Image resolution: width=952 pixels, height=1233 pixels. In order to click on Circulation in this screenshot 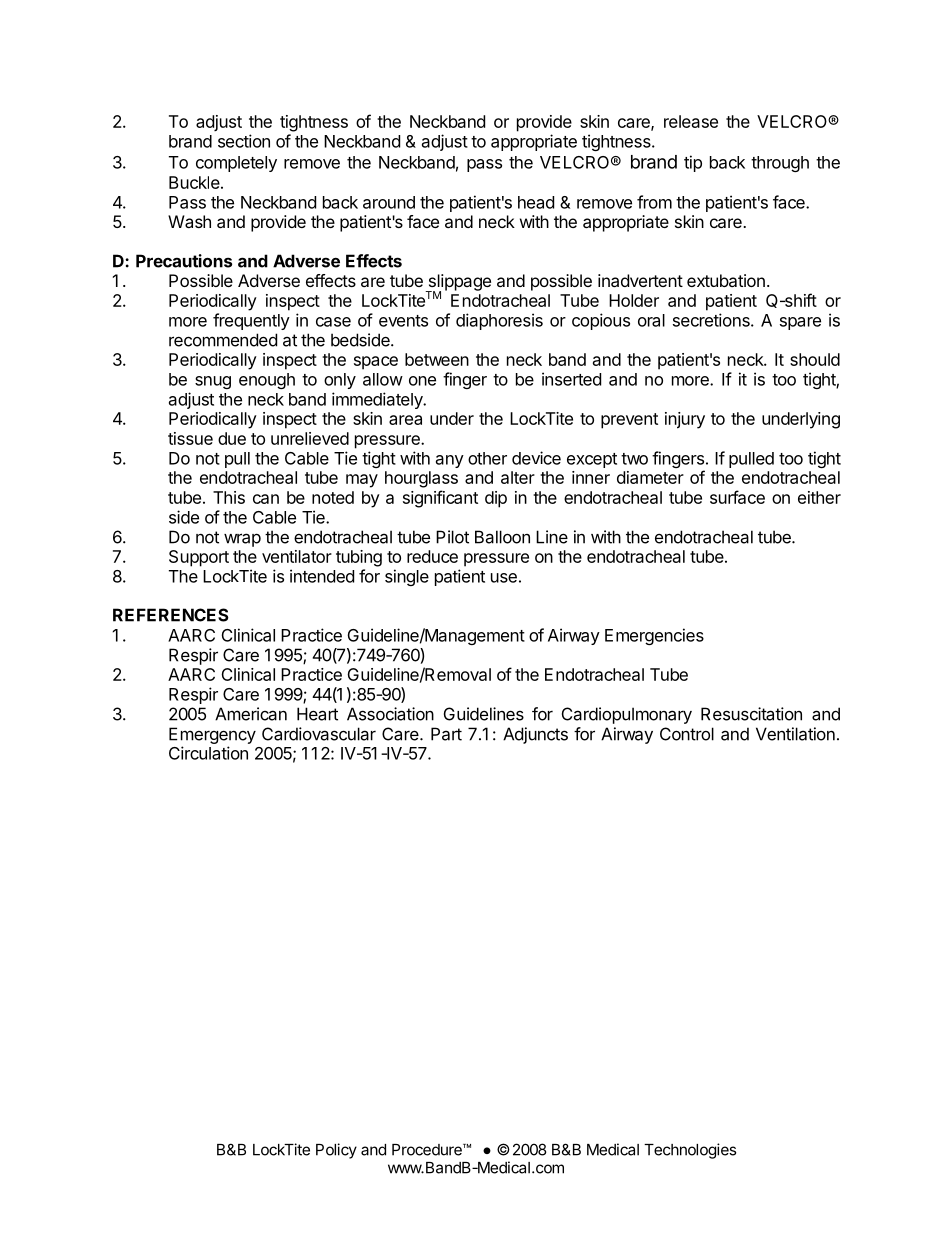, I will do `click(208, 753)`.
